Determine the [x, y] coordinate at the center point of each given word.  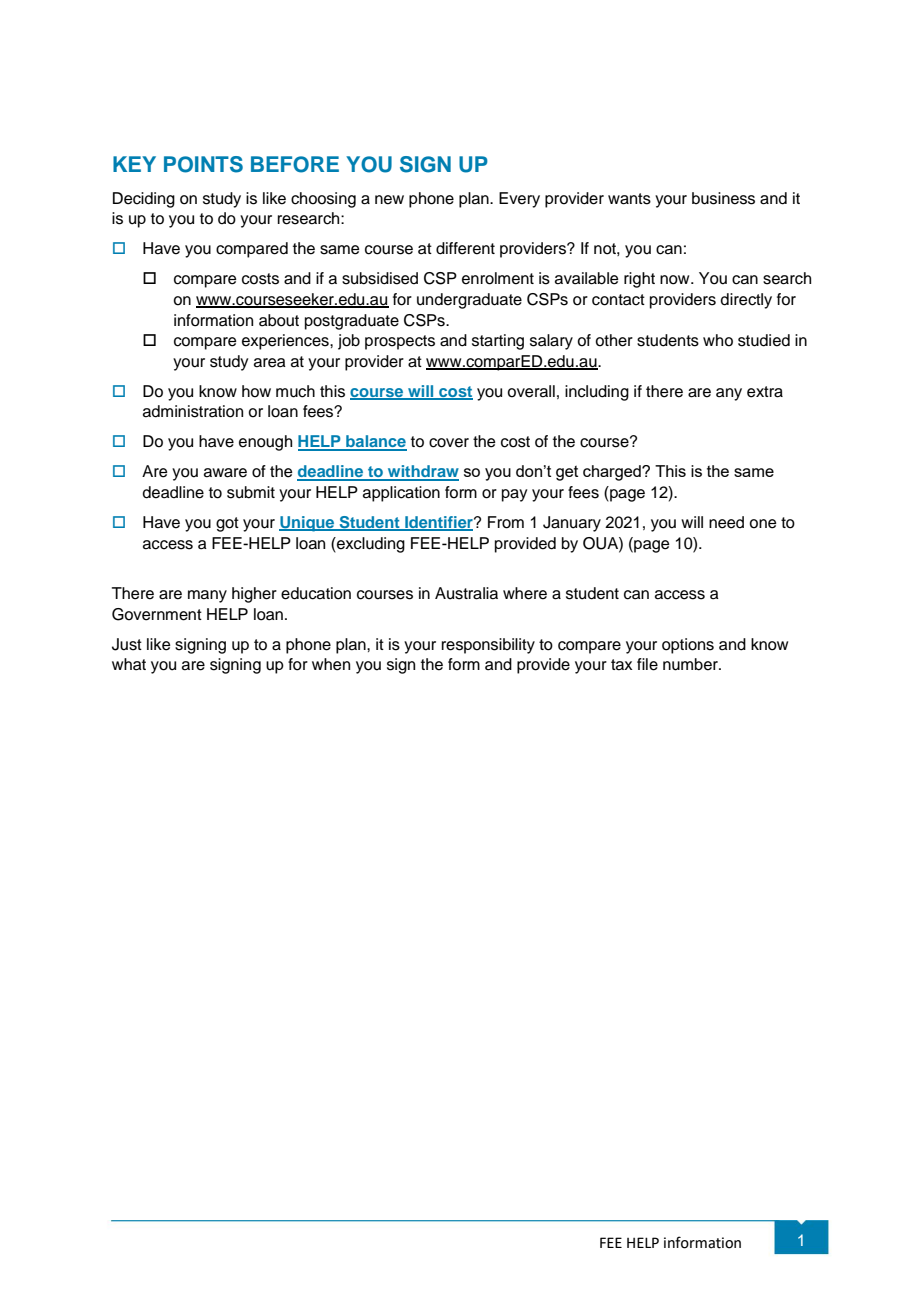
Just [127, 644]
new [389, 200]
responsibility [488, 646]
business [723, 198]
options [688, 646]
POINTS [203, 164]
